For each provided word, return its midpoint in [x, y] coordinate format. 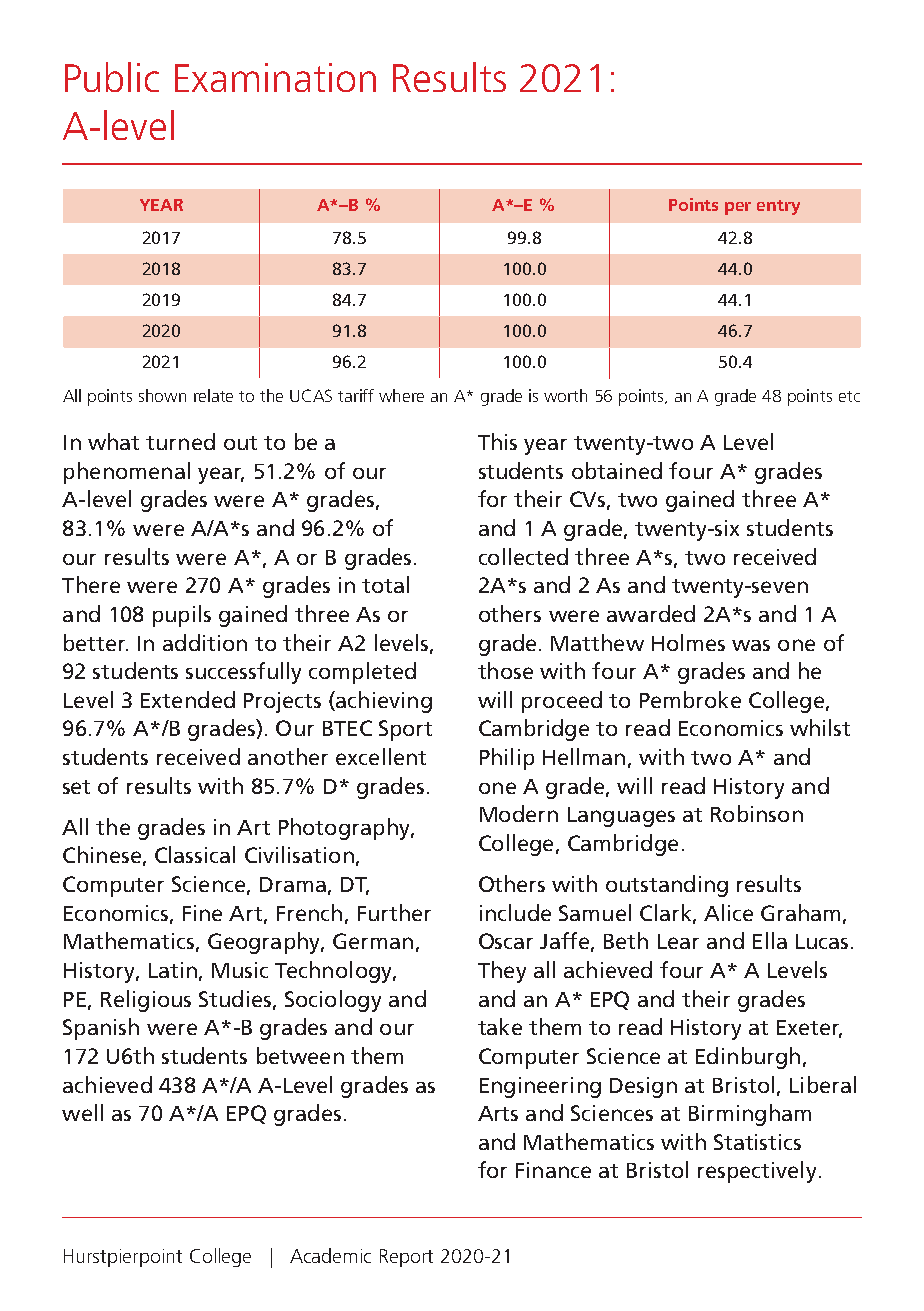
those [505, 670]
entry [778, 207]
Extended [188, 699]
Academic [330, 1255]
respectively [757, 1172]
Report [406, 1258]
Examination [275, 77]
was [751, 645]
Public [112, 77]
